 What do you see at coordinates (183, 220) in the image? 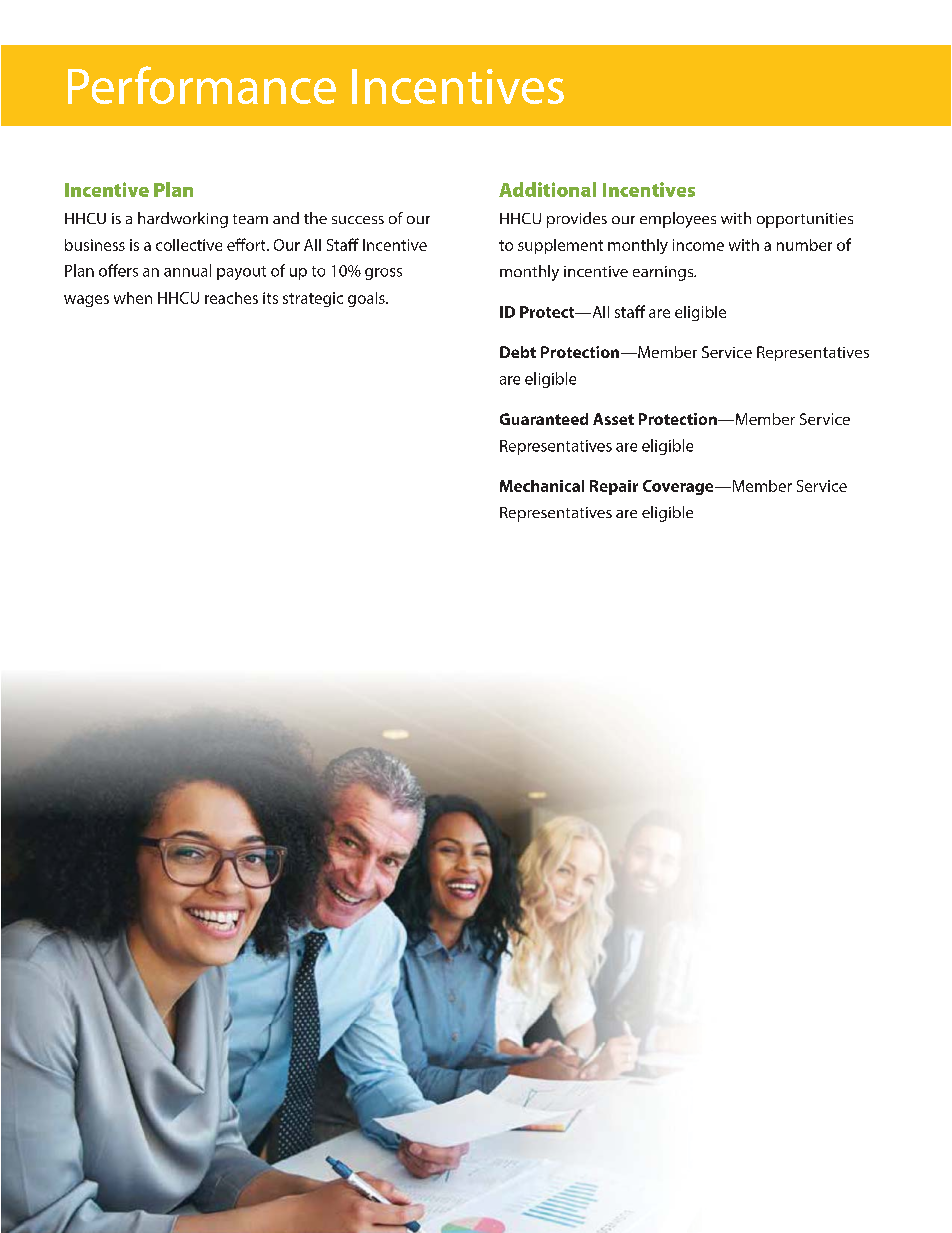
I see `hardworking` at bounding box center [183, 220].
